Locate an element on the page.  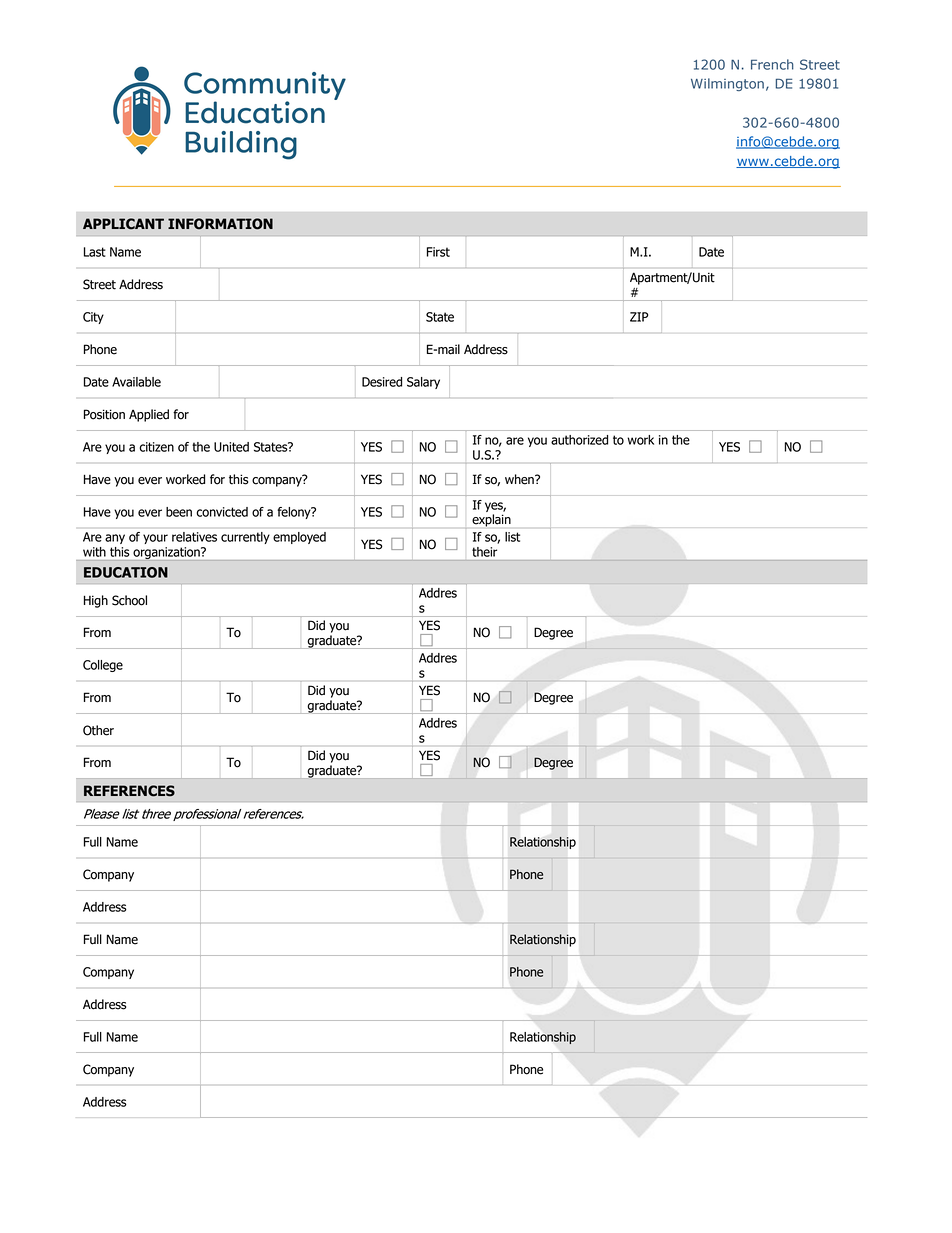
Other is located at coordinates (98, 730).
